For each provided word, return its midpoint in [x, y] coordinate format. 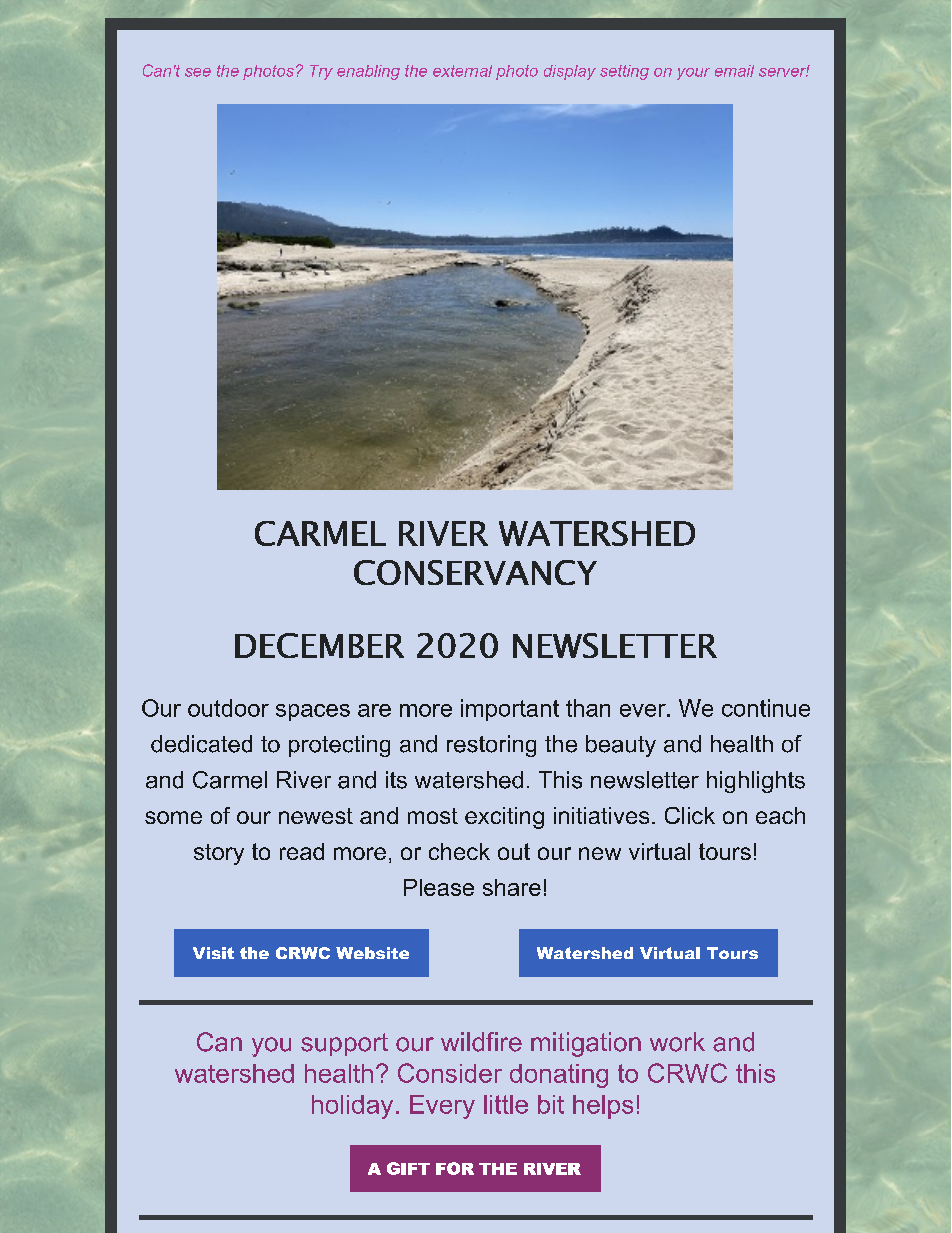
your [693, 74]
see [198, 72]
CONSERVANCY [475, 572]
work [677, 1042]
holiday [352, 1107]
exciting [504, 818]
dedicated [201, 744]
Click [690, 815]
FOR [455, 1168]
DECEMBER [319, 645]
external [462, 71]
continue [766, 708]
